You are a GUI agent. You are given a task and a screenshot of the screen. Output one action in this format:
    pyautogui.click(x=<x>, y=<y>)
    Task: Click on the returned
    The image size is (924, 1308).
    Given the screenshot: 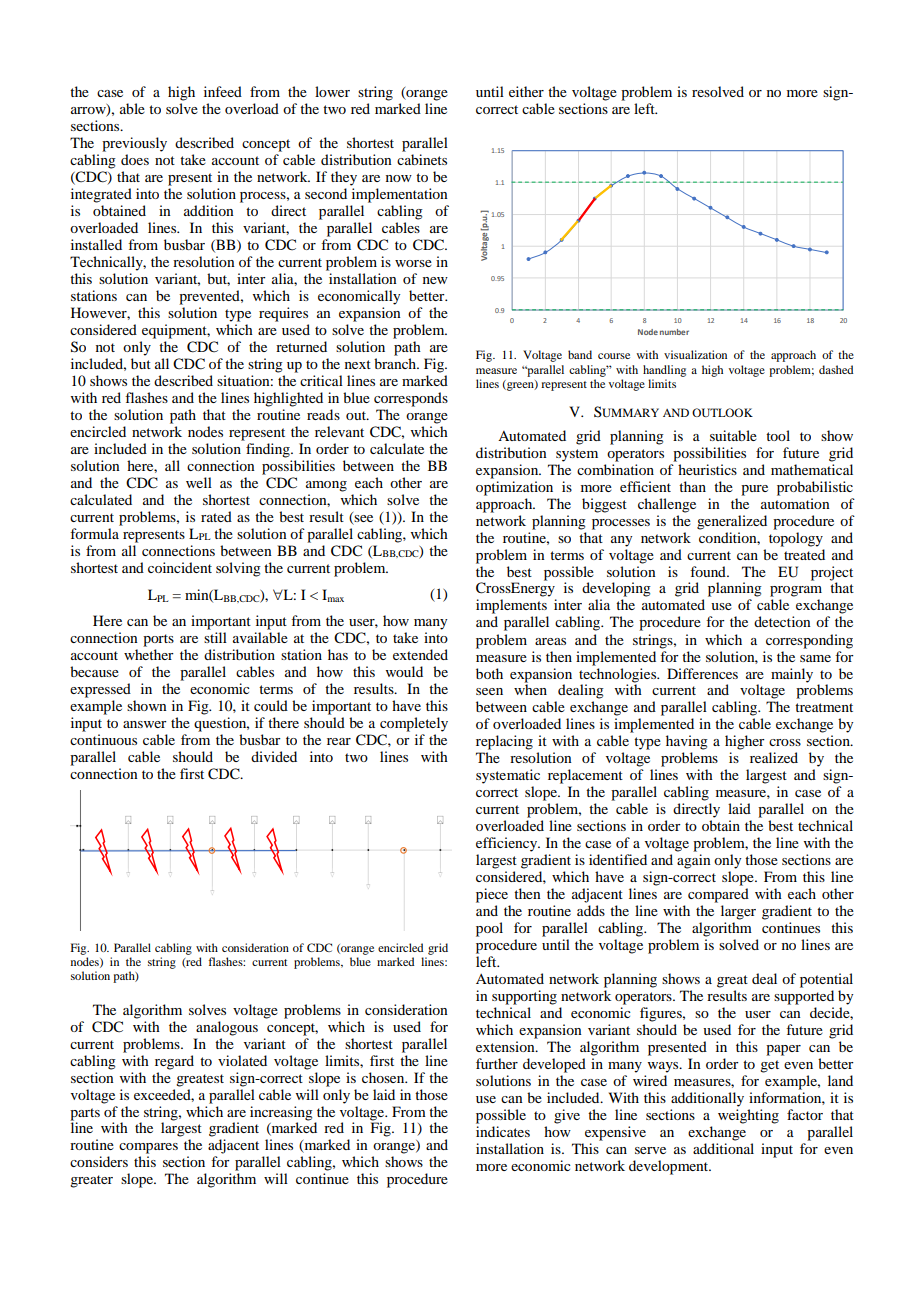 What is the action you would take?
    pyautogui.click(x=301, y=346)
